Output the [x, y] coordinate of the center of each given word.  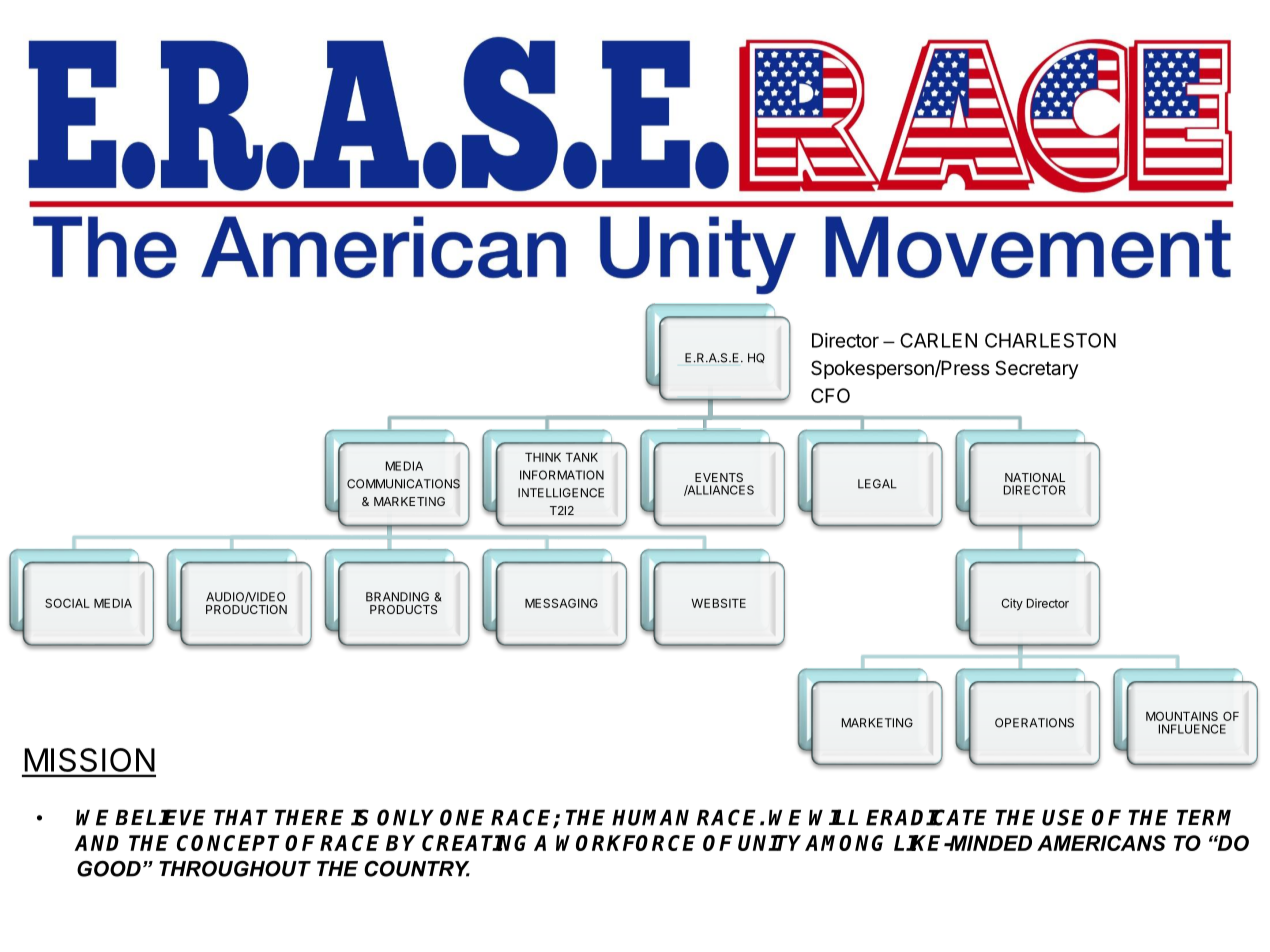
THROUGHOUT [235, 869]
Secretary [1036, 369]
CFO [830, 395]
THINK [543, 457]
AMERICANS [1101, 843]
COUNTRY [417, 869]
